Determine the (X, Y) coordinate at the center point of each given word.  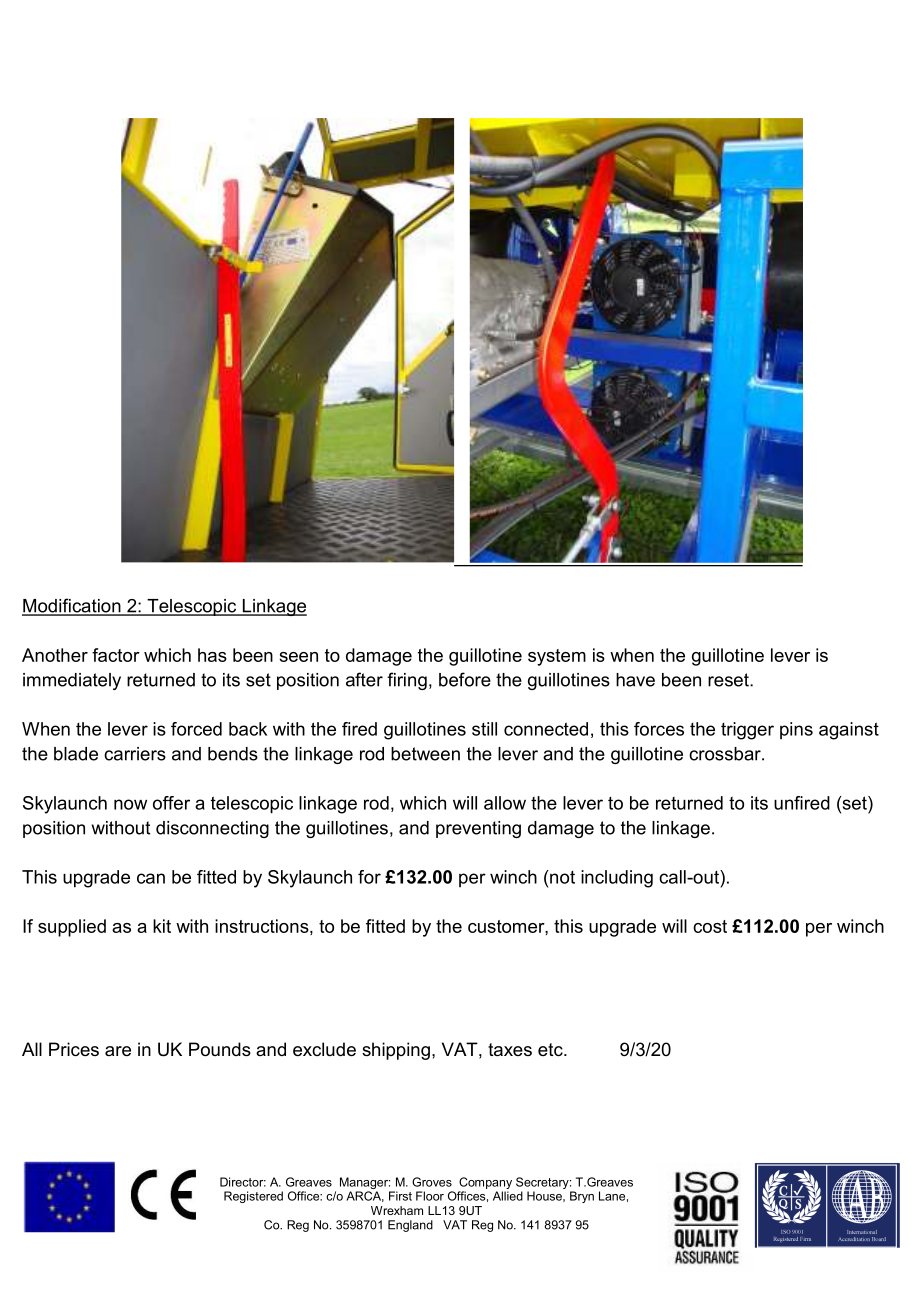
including (617, 879)
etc (551, 1050)
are (118, 1051)
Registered (253, 1197)
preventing (478, 829)
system (557, 657)
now (130, 804)
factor (116, 655)
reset (729, 680)
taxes (510, 1049)
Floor (430, 1196)
